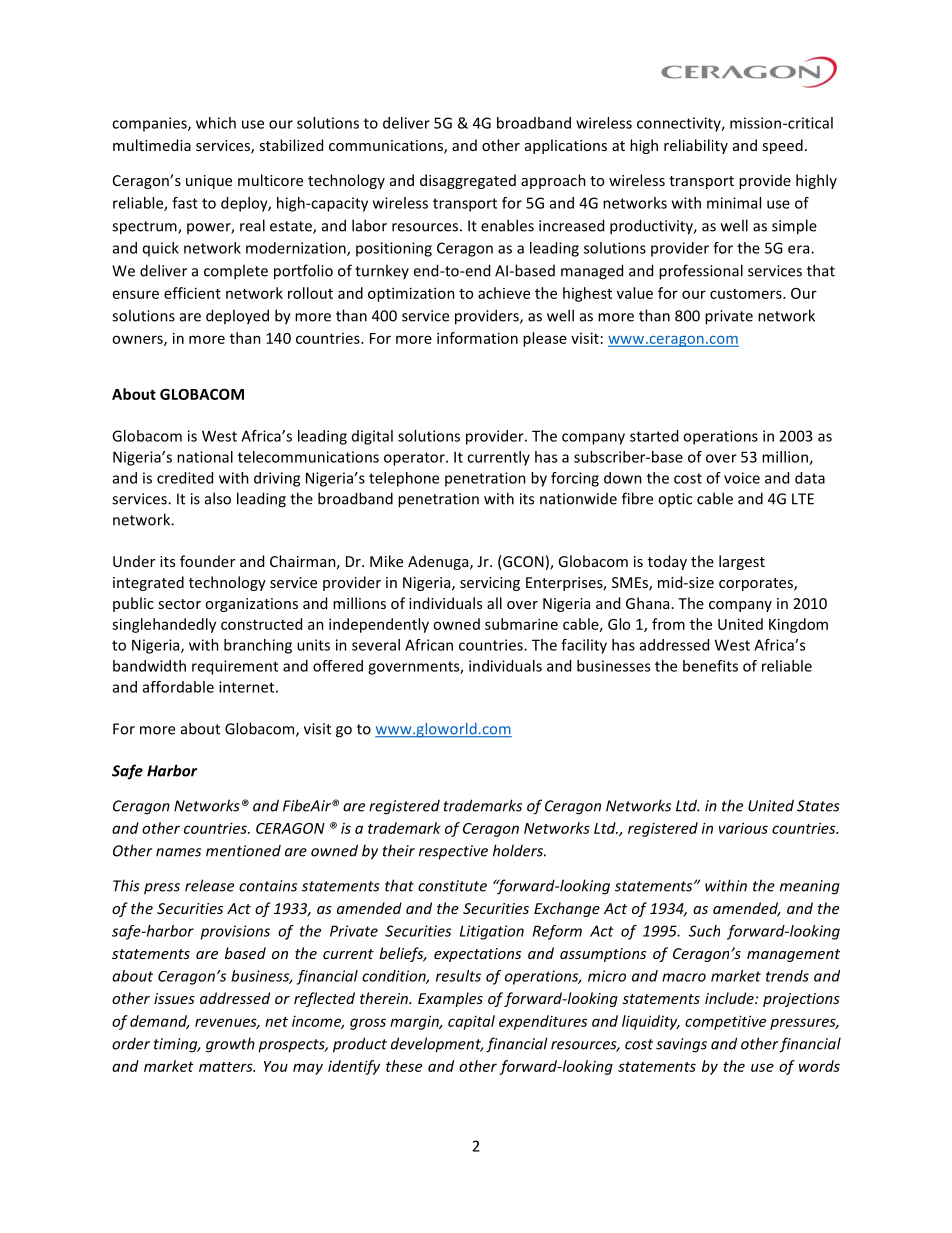  Describe the element at coordinates (696, 146) in the screenshot. I see `reliability` at that location.
